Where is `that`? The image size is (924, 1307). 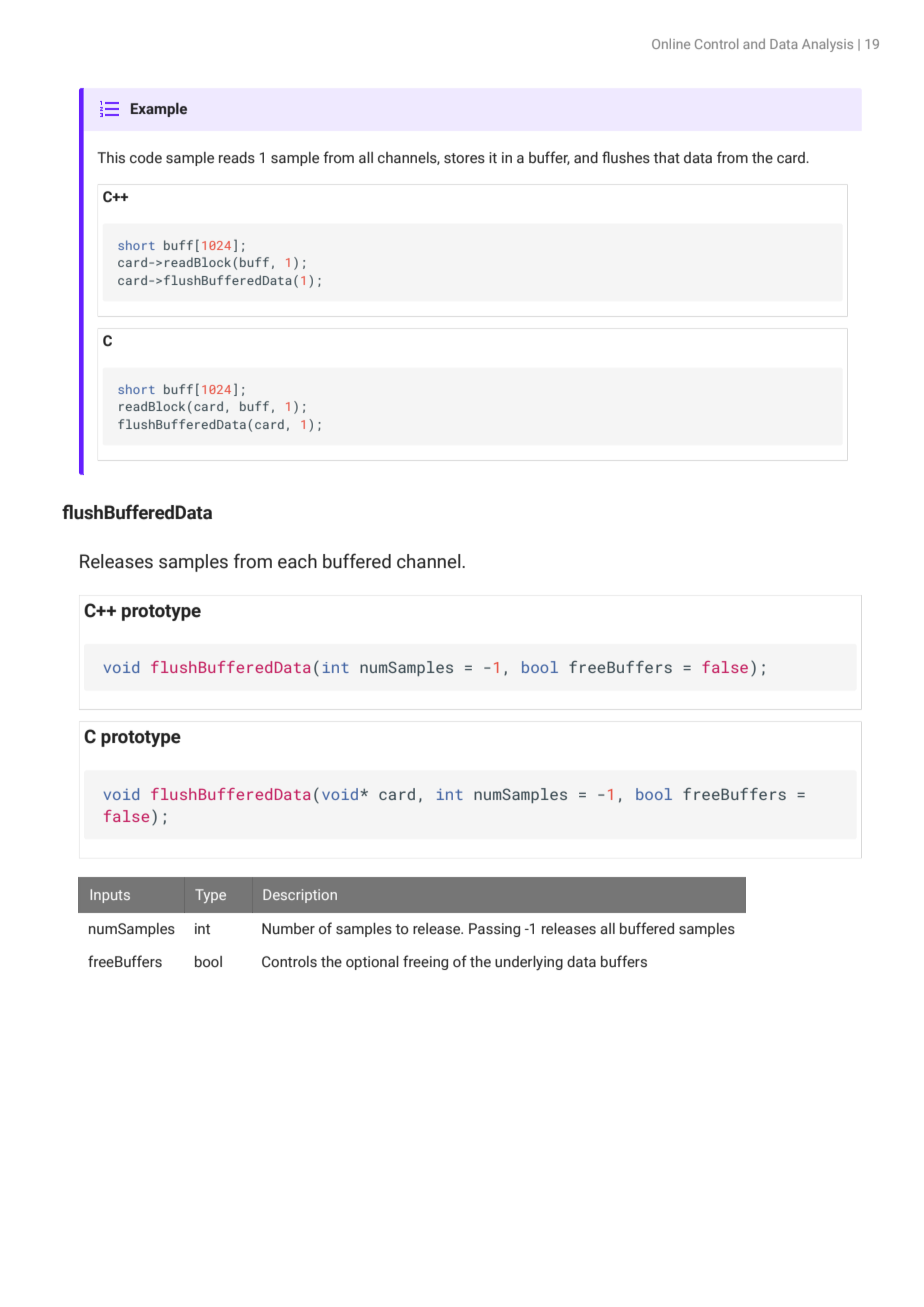 that is located at coordinates (666, 158).
